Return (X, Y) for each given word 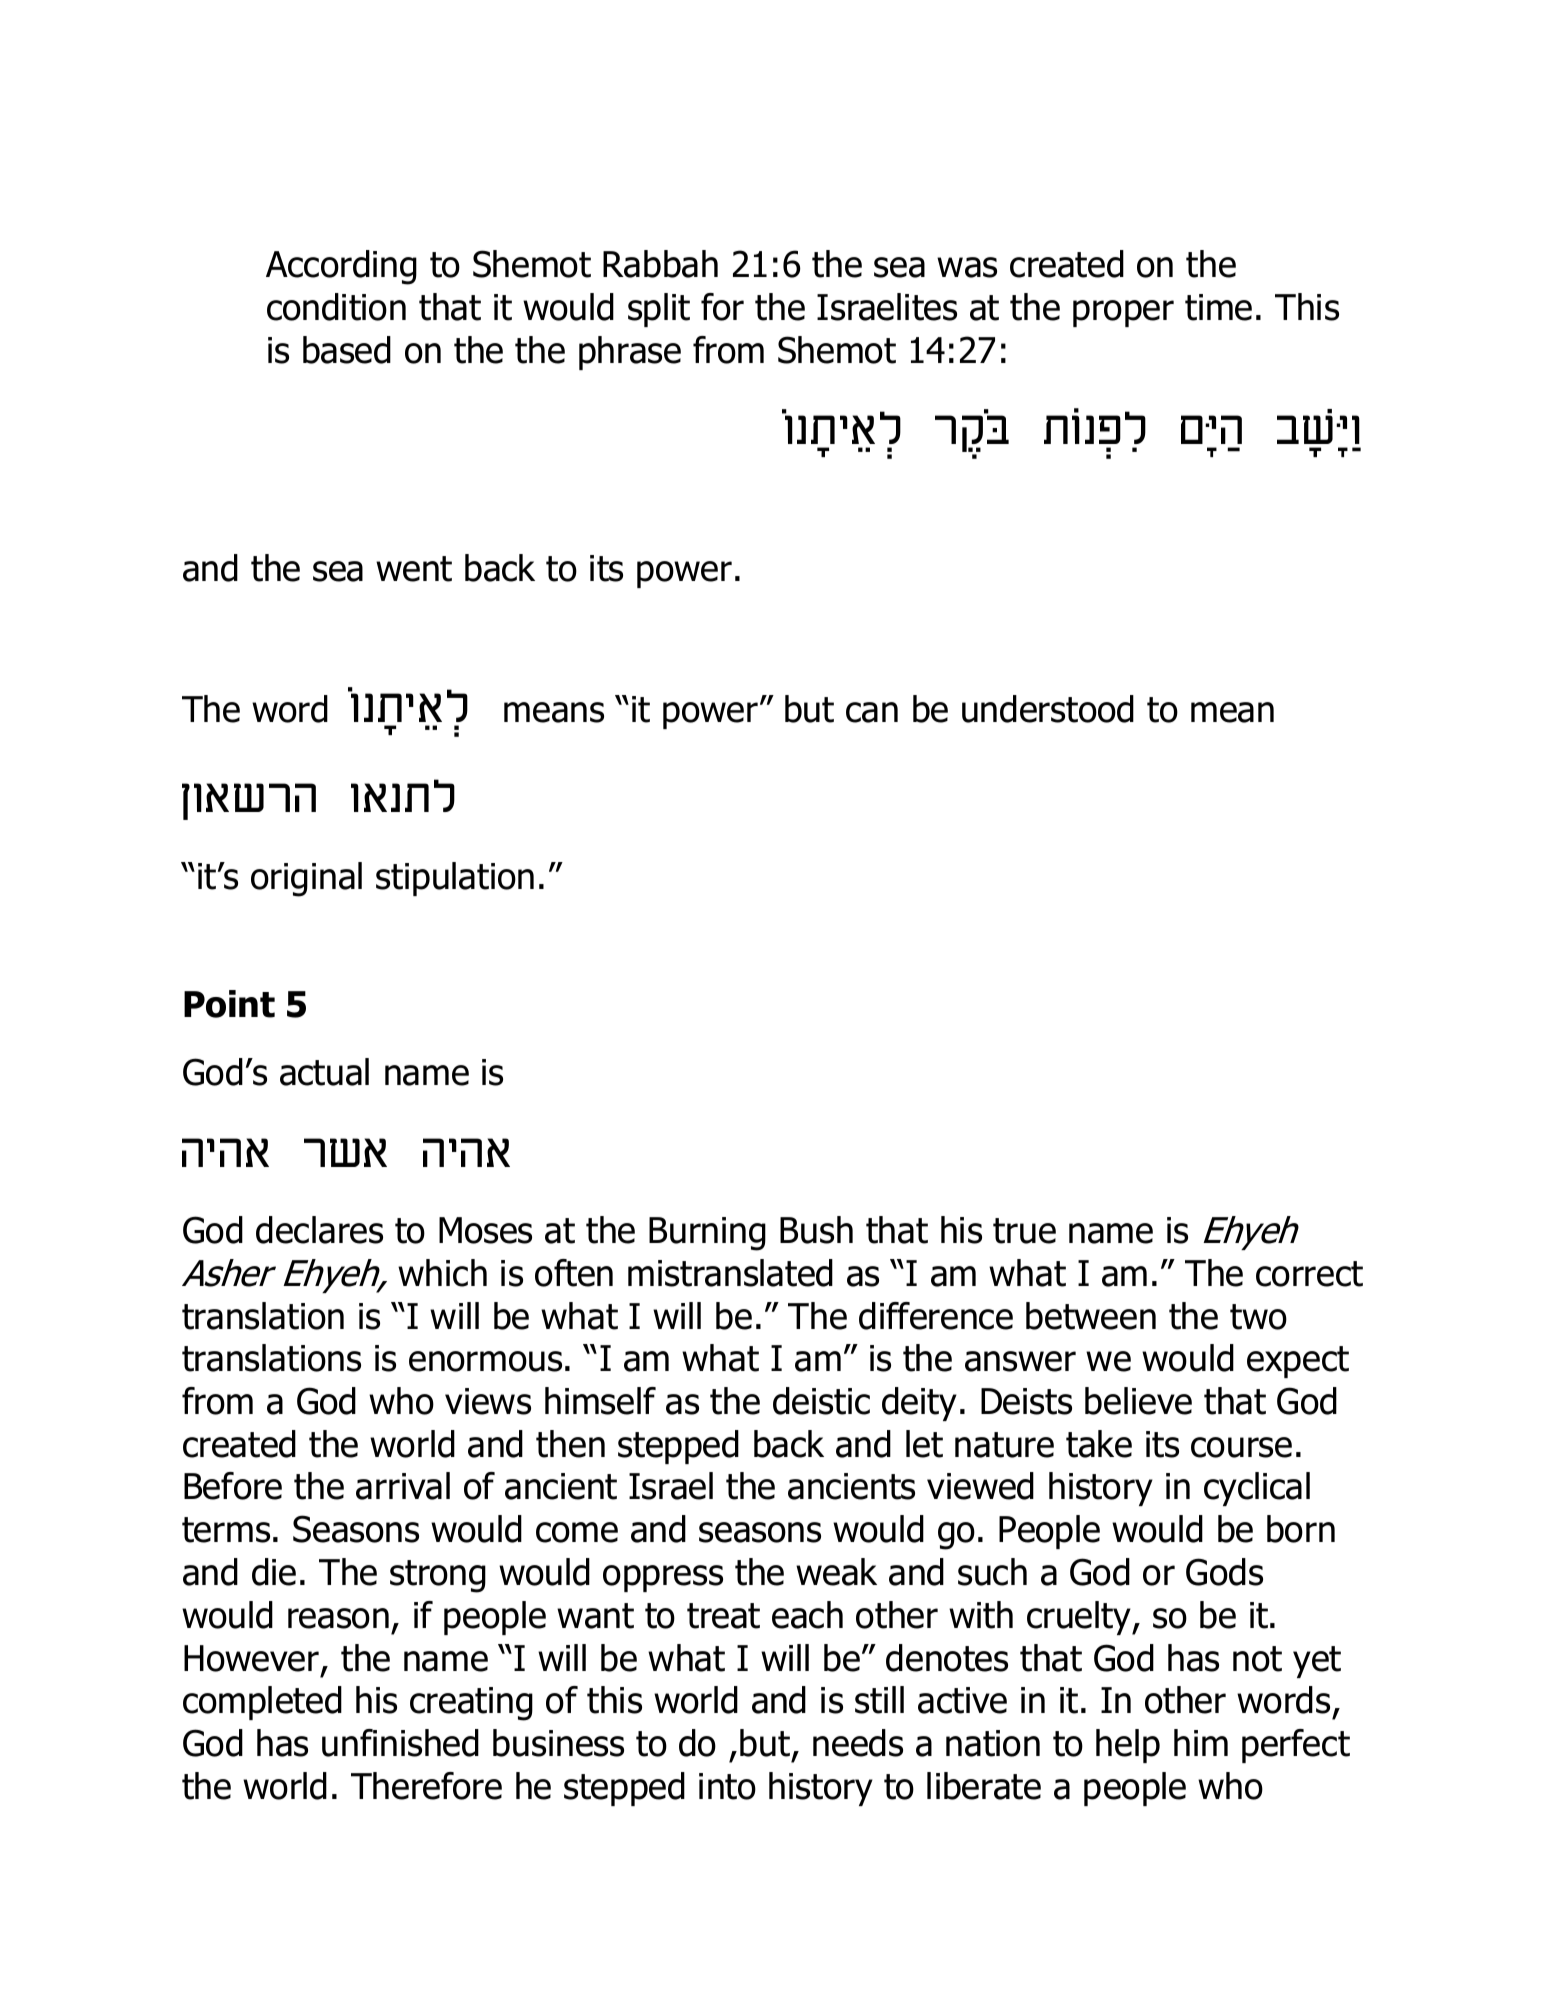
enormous (485, 1361)
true (1024, 1231)
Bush (816, 1230)
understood (1048, 709)
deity (919, 1404)
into (727, 1786)
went (414, 569)
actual (324, 1072)
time (1218, 307)
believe (1138, 1401)
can (872, 712)
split (659, 310)
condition (336, 307)
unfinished (400, 1743)
